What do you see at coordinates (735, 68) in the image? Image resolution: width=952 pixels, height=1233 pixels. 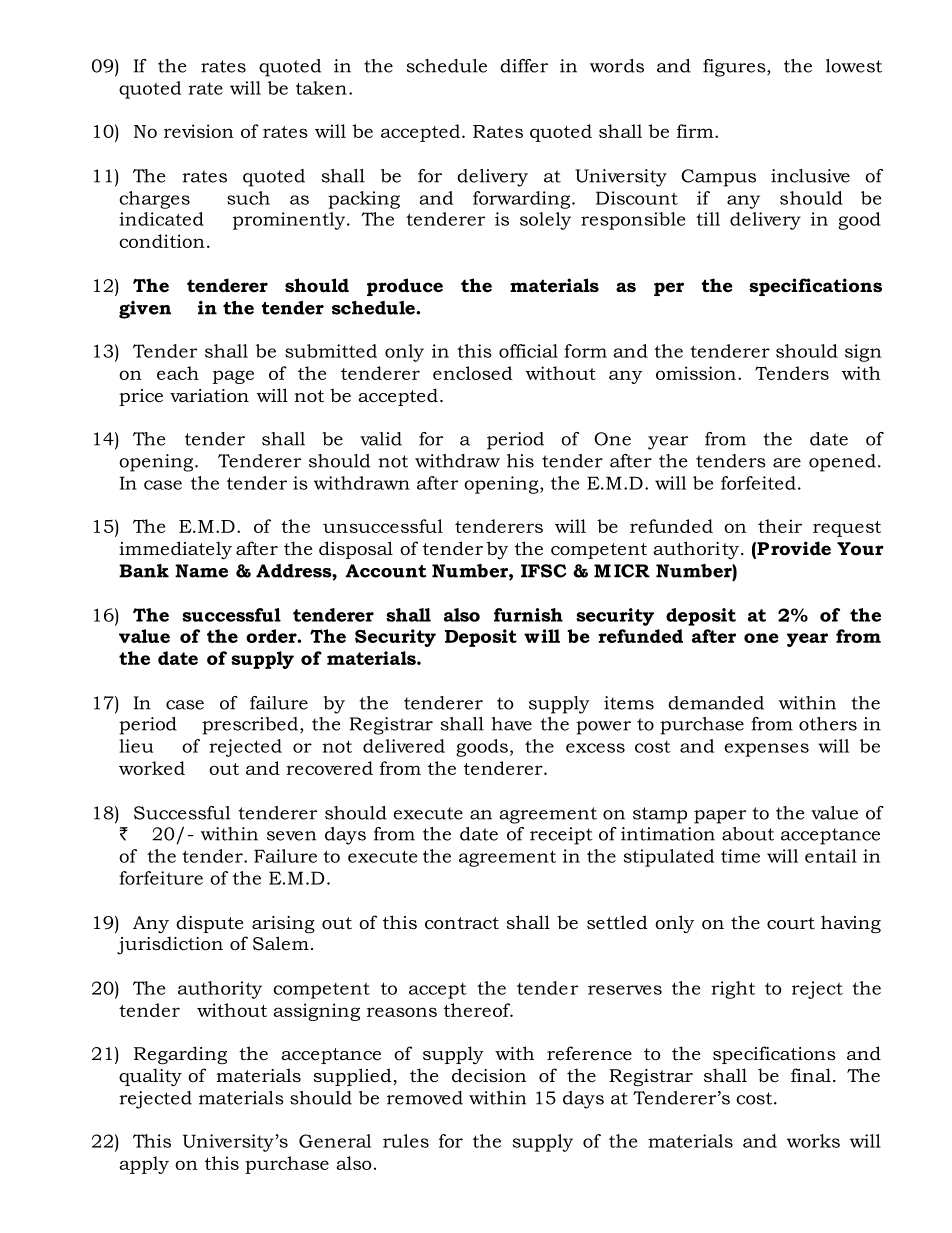 I see `figures` at bounding box center [735, 68].
